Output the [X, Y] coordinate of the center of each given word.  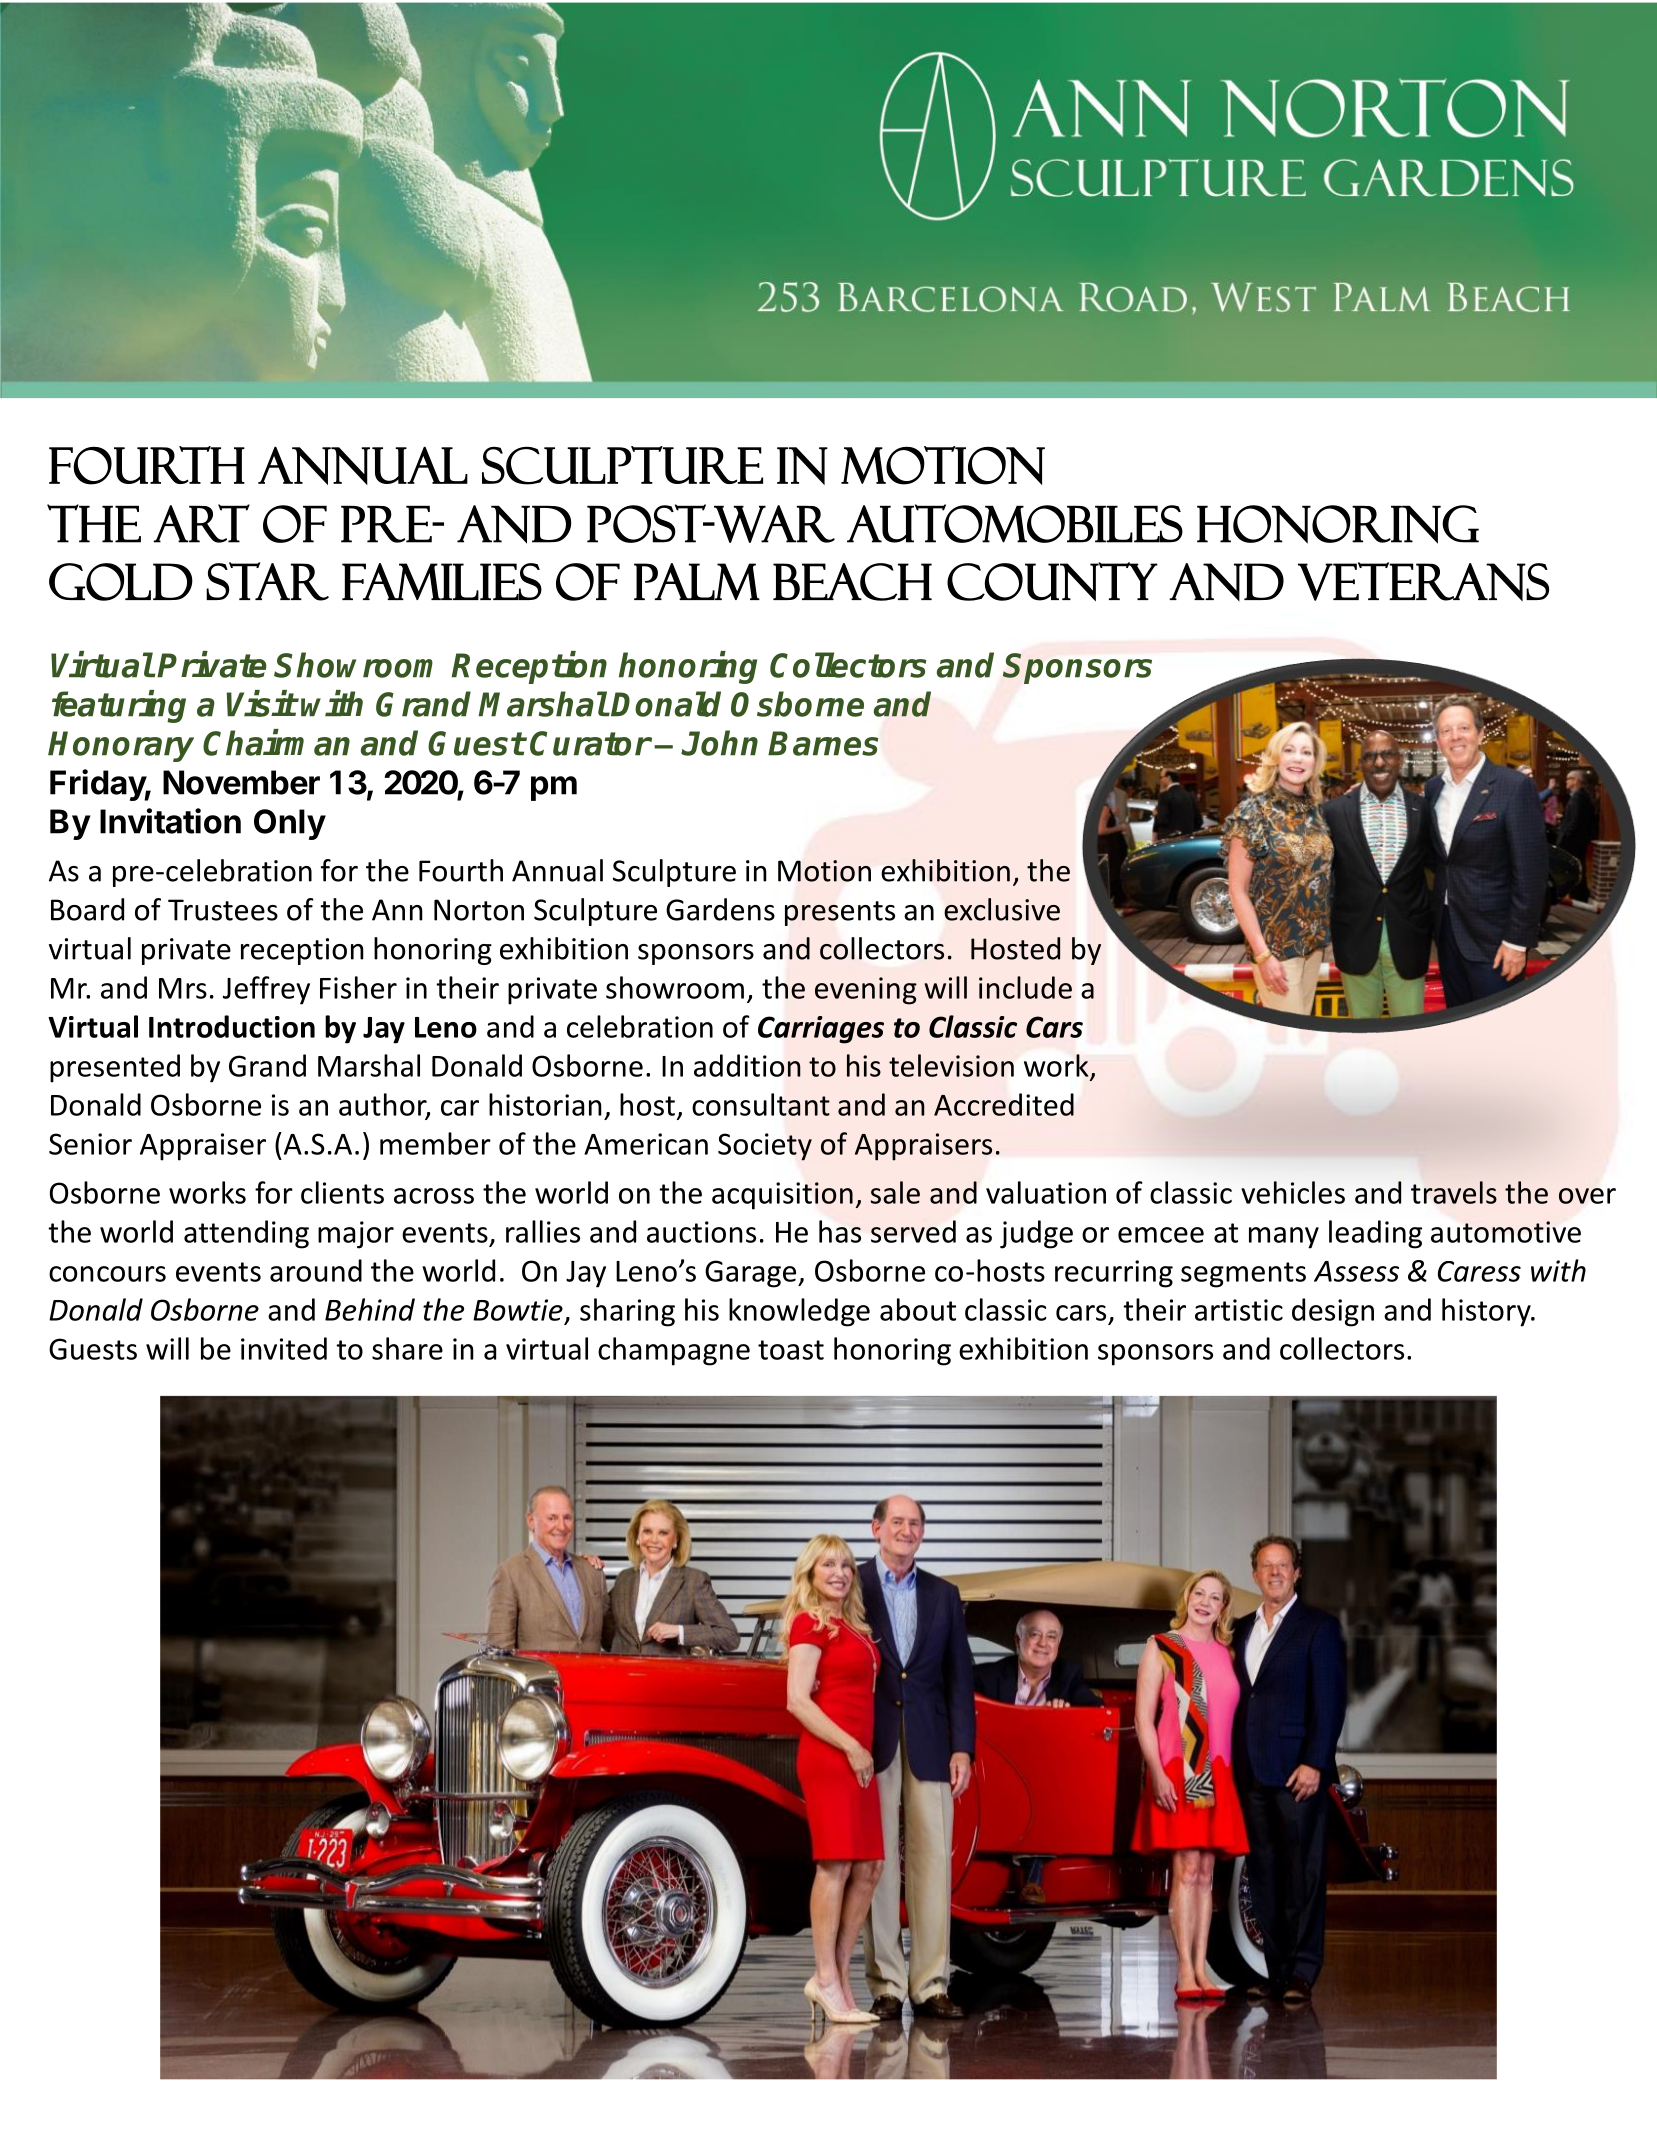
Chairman [276, 742]
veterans [1423, 581]
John [719, 743]
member [435, 1143]
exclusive [1002, 909]
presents [840, 913]
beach [852, 582]
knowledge [799, 1312]
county [1052, 581]
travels [1454, 1192]
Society [765, 1147]
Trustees [223, 910]
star [267, 581]
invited [284, 1348]
